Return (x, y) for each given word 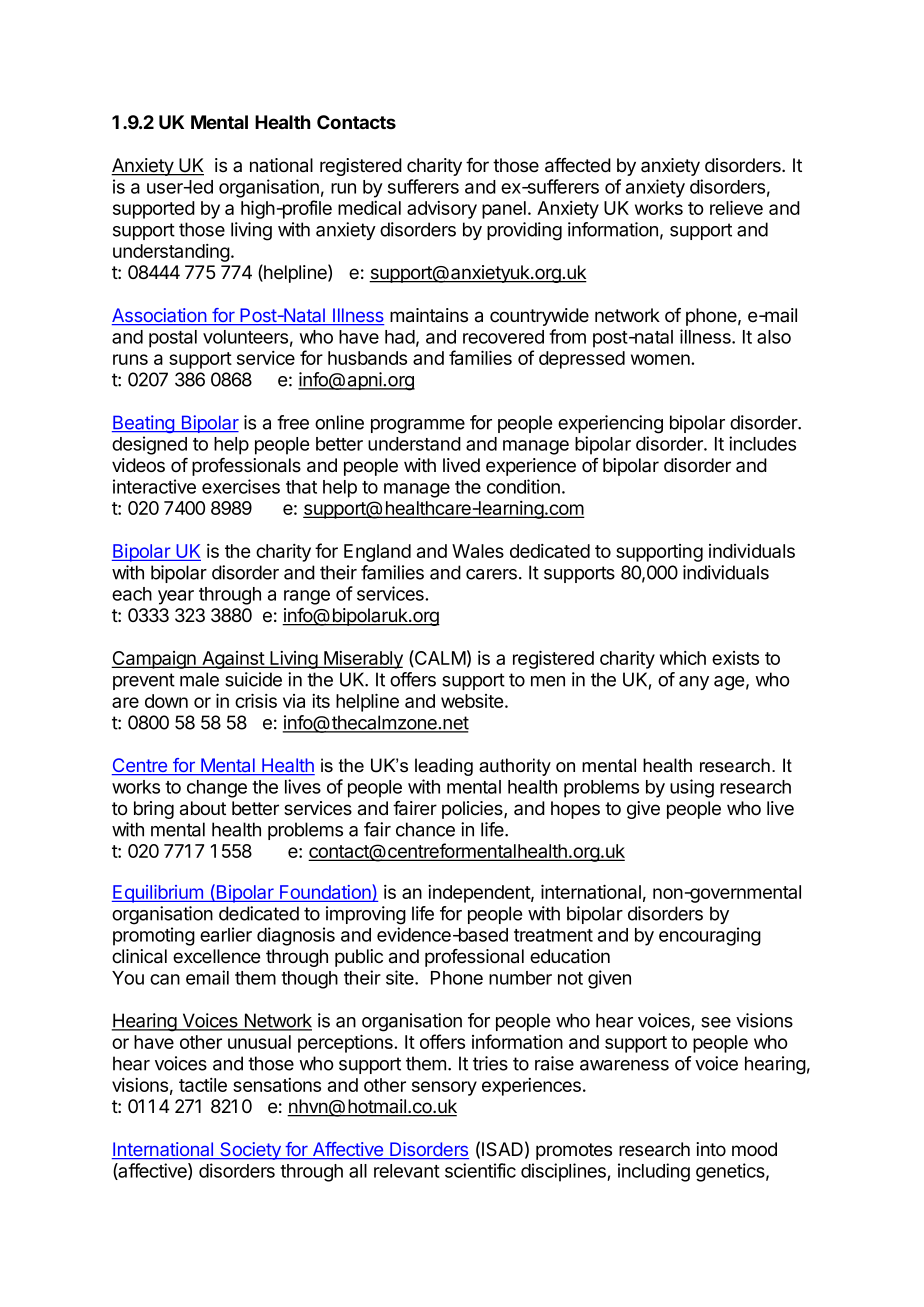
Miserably (362, 660)
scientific (480, 1170)
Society (250, 1151)
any (694, 683)
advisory (442, 210)
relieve (736, 207)
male (199, 679)
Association (160, 316)
